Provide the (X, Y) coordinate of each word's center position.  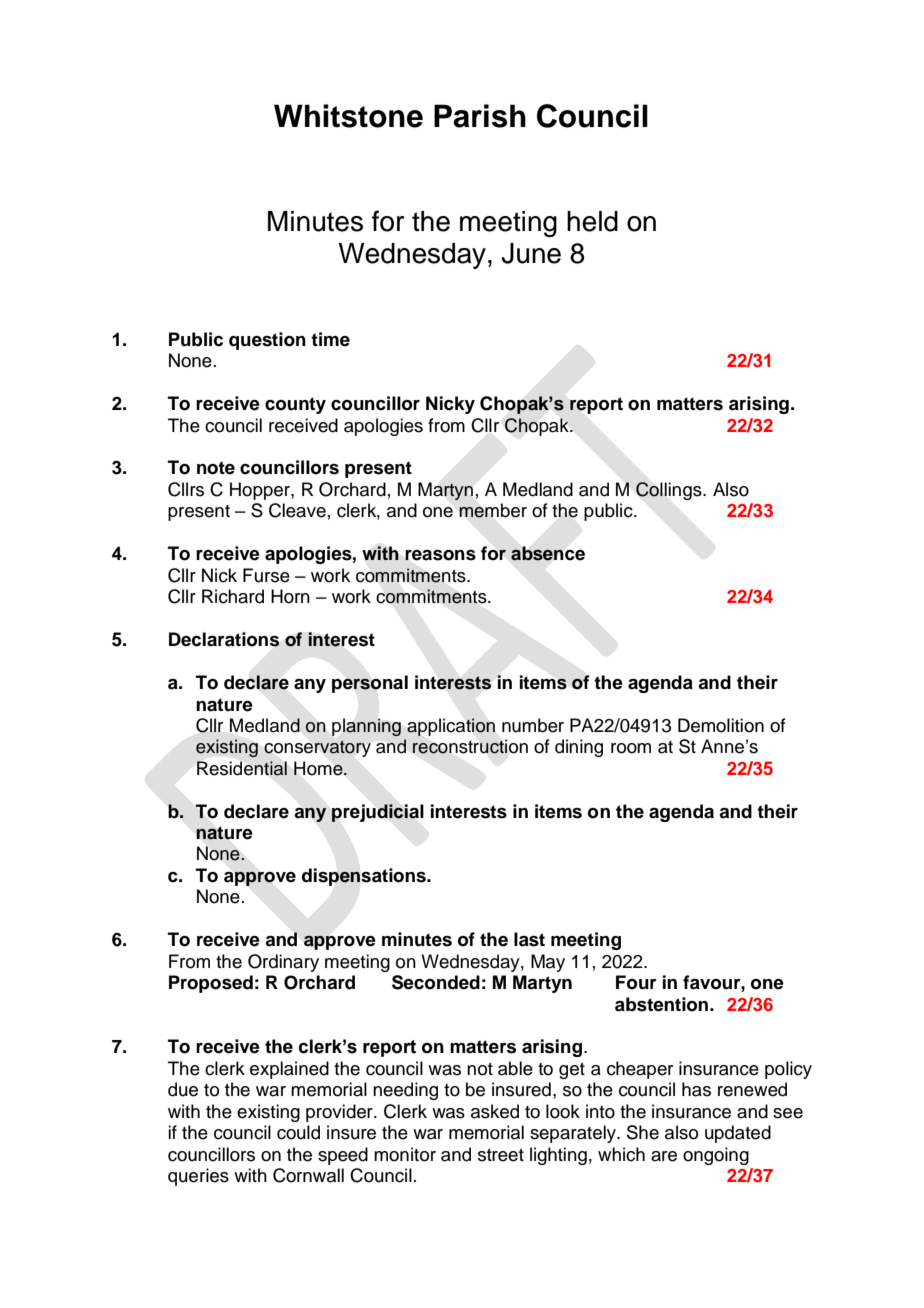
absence (548, 553)
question (267, 341)
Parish (480, 116)
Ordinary (283, 963)
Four (636, 982)
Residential (242, 768)
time (330, 339)
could (298, 1132)
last (529, 939)
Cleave (297, 510)
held (592, 221)
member (493, 510)
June (531, 253)
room (631, 748)
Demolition (721, 725)
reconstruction (470, 746)
